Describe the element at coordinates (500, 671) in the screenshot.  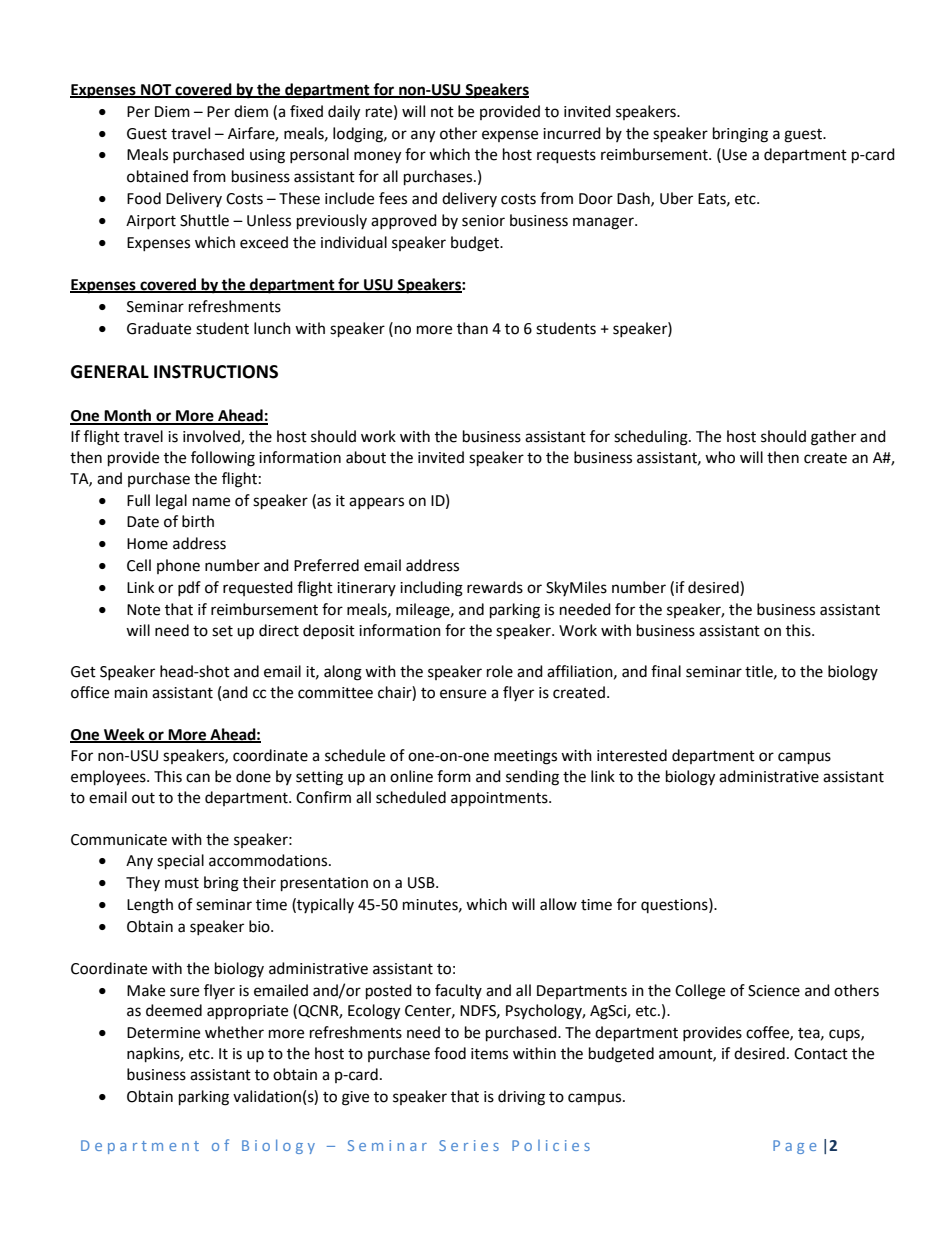
I see `role` at that location.
